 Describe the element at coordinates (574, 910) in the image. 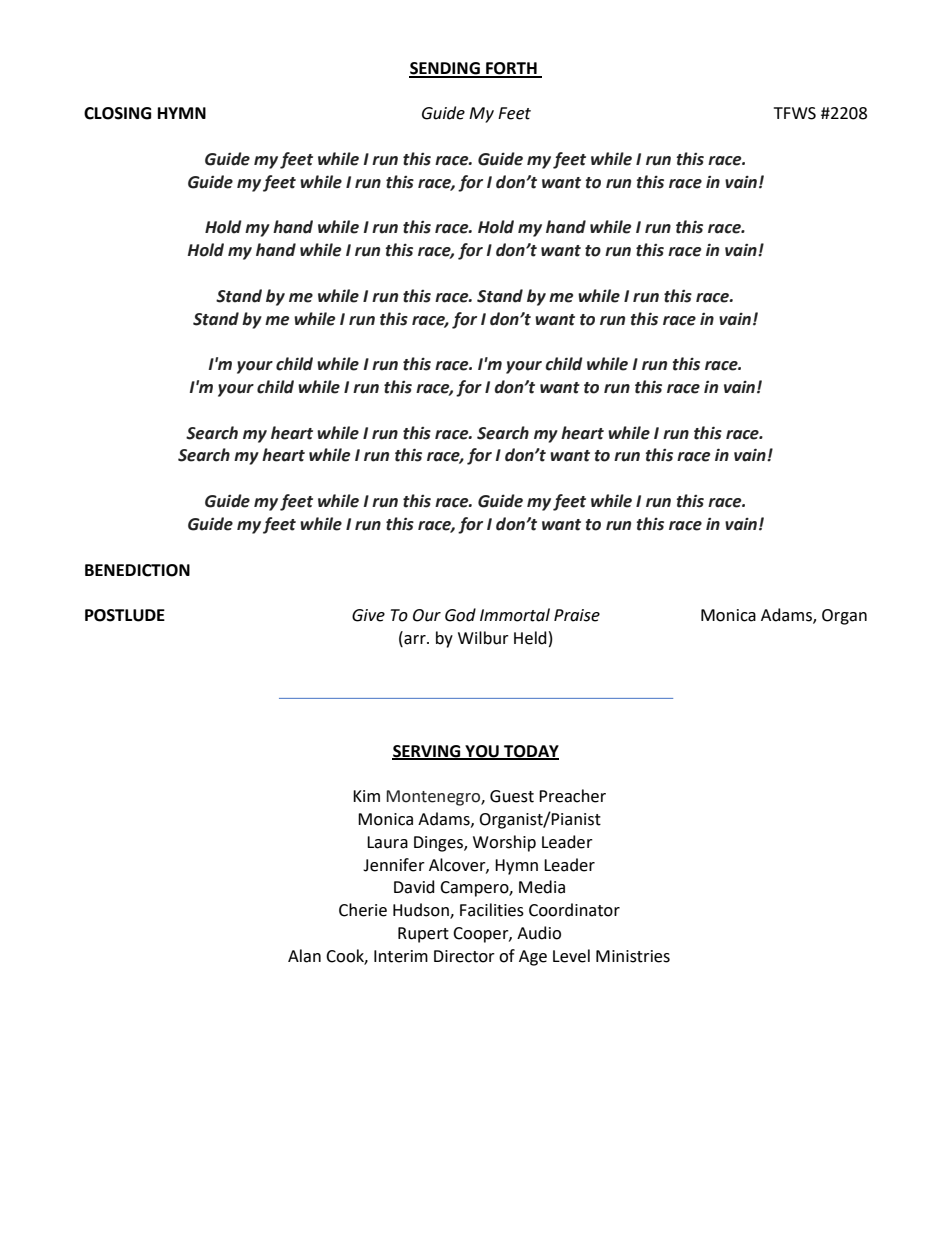

I see `Coordinator` at that location.
